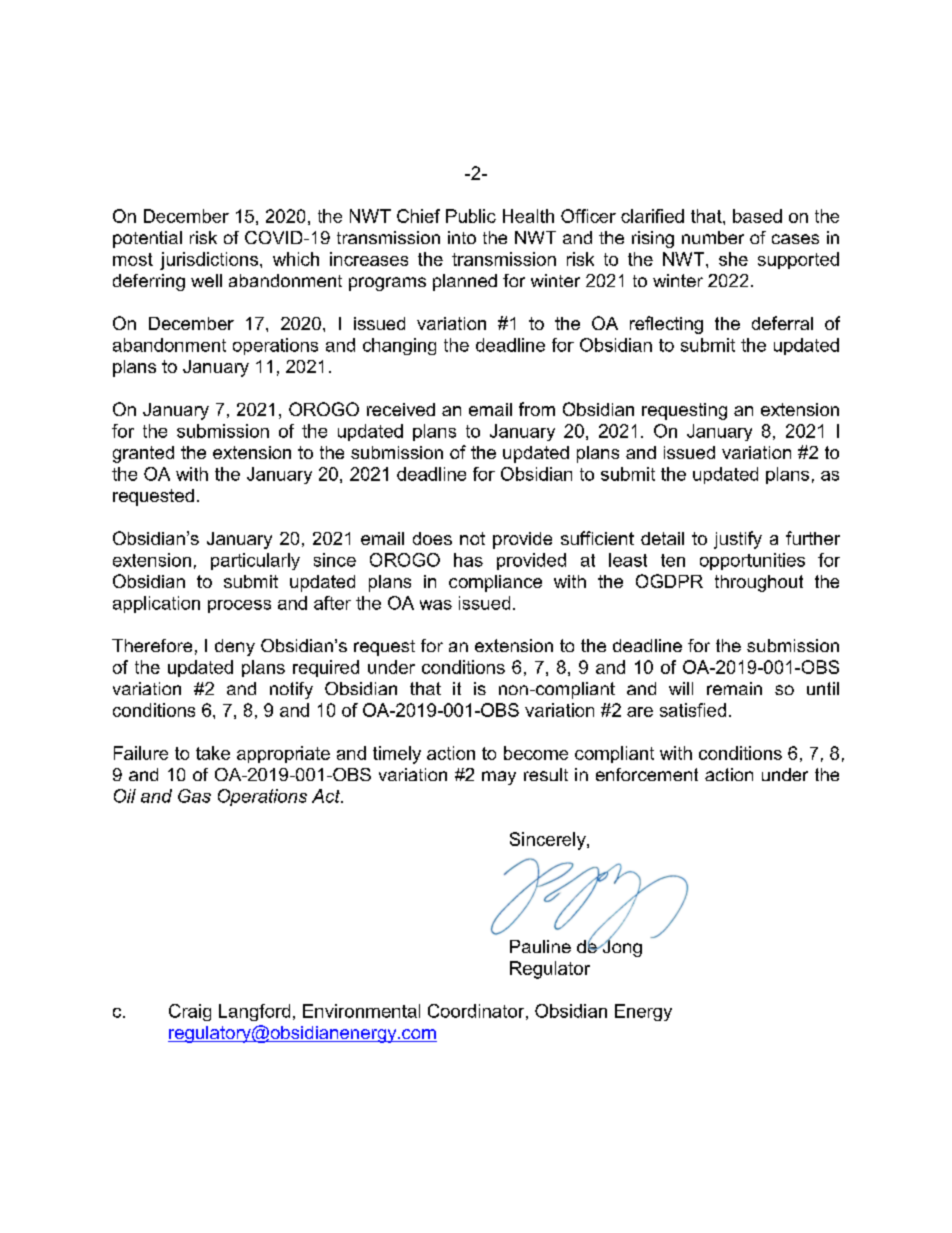  What do you see at coordinates (647, 774) in the page?
I see `enforcement` at bounding box center [647, 774].
